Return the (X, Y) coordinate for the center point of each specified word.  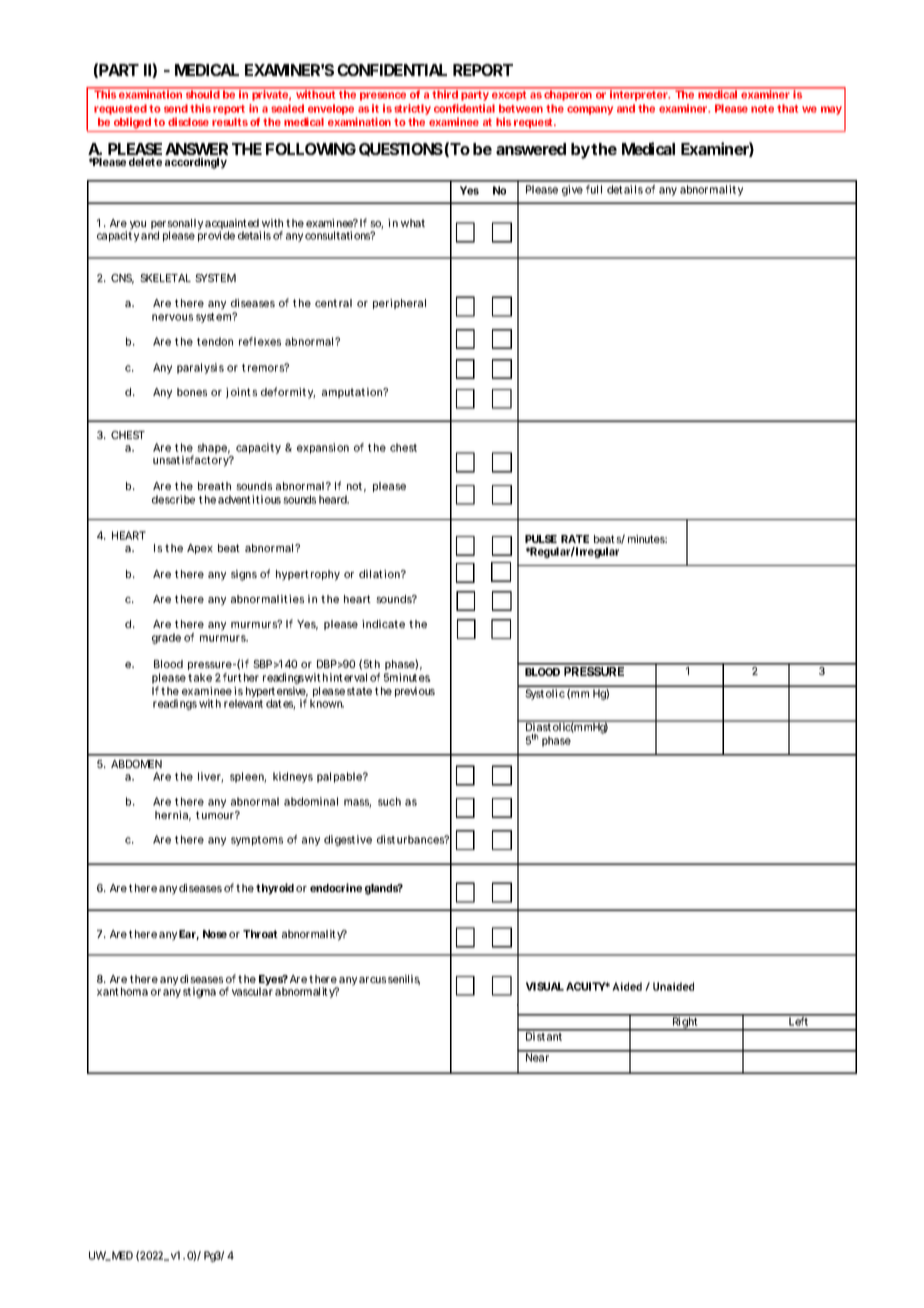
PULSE (541, 539)
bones (192, 392)
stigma (199, 992)
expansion (323, 448)
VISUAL (545, 986)
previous (415, 692)
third (445, 94)
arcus (372, 980)
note (762, 109)
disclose (188, 121)
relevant (243, 702)
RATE (575, 539)
